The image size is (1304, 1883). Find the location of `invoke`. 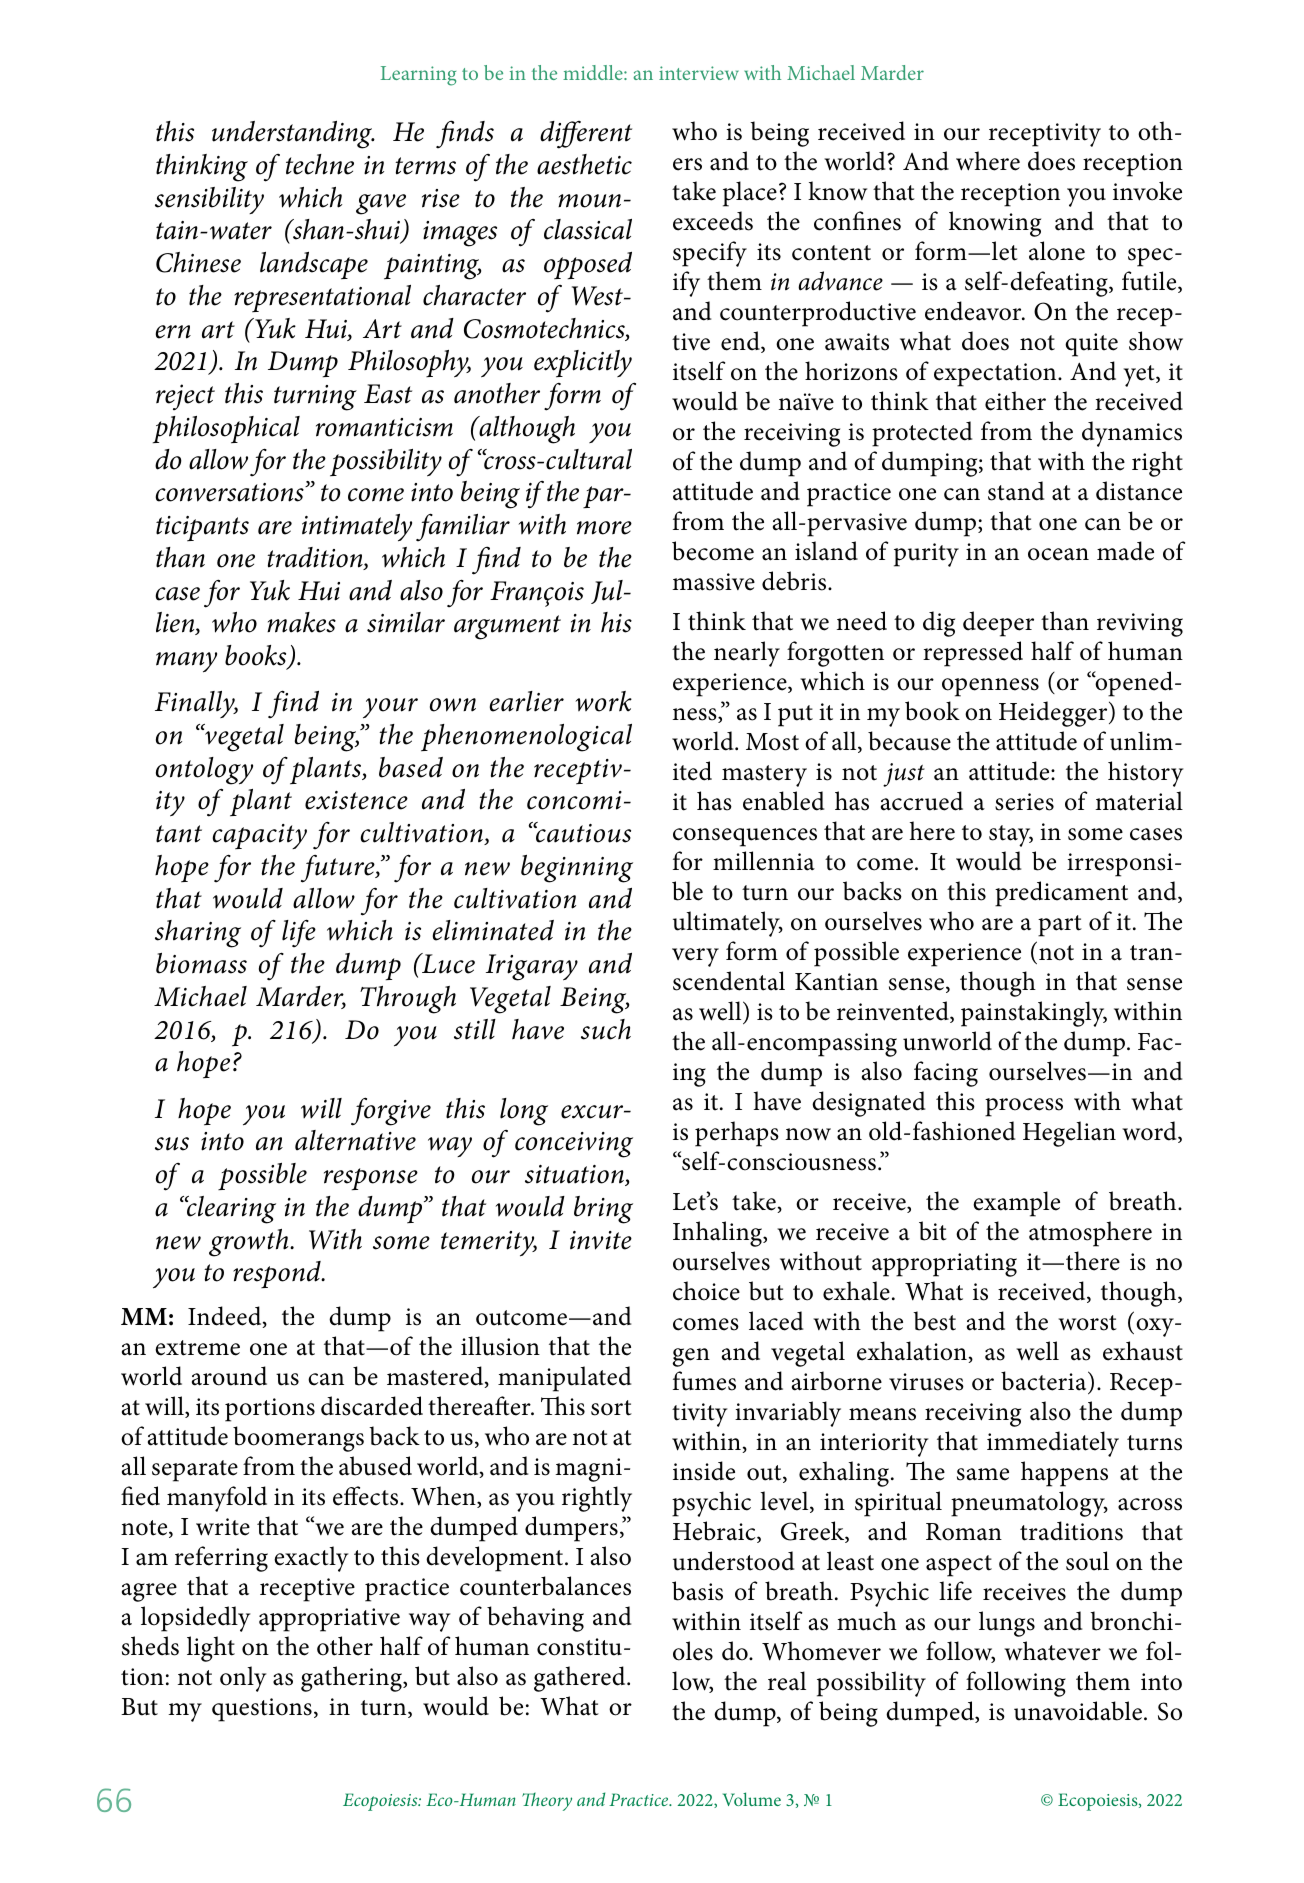

invoke is located at coordinates (1147, 191).
